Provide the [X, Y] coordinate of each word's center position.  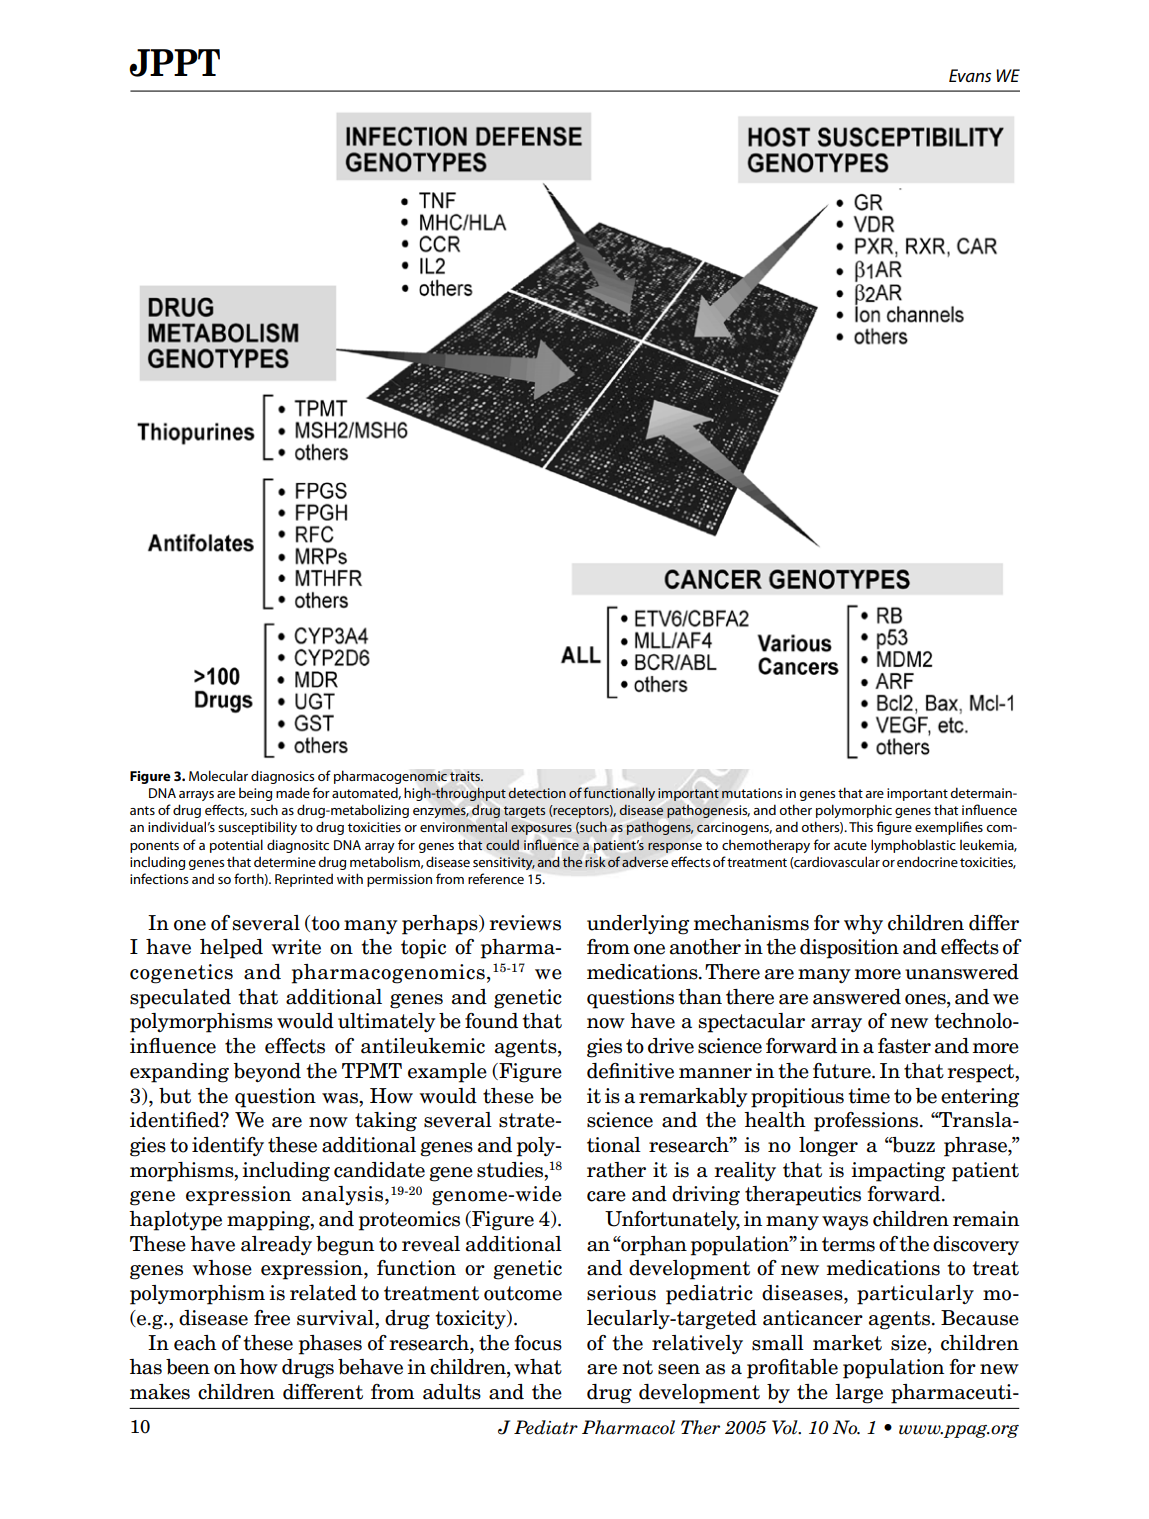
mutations [752, 793]
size [910, 1343]
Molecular [218, 775]
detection [537, 793]
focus [538, 1343]
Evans [970, 75]
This [861, 827]
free [272, 1318]
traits [466, 776]
